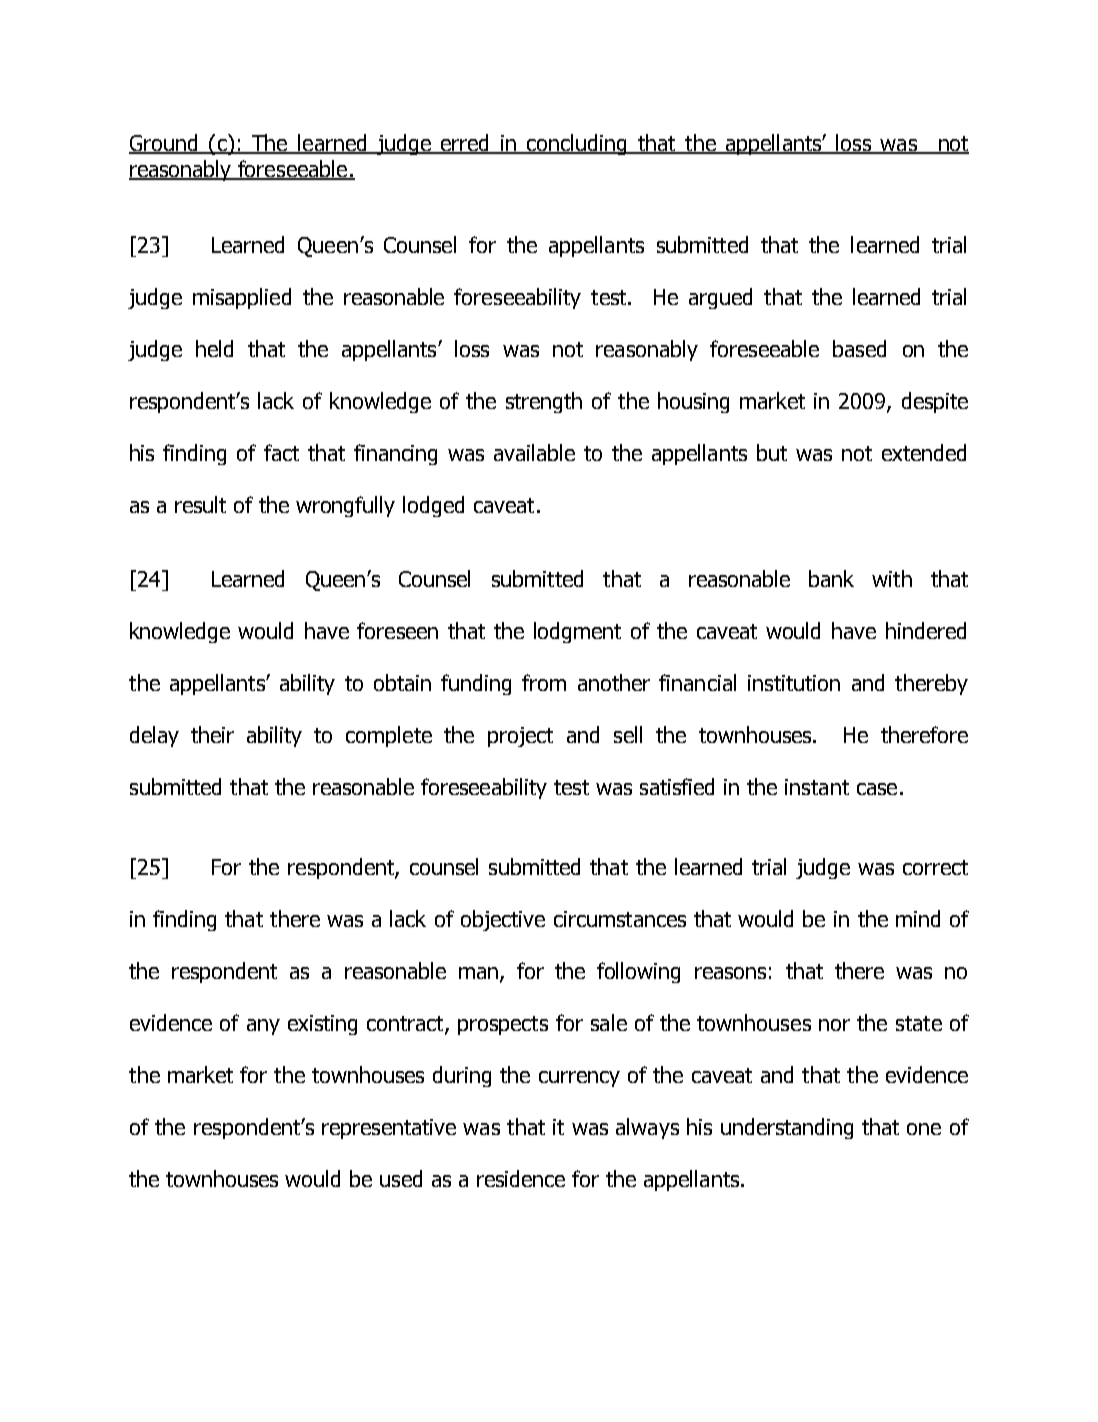 This image has height=1422, width=1098. What do you see at coordinates (389, 1129) in the image?
I see `representative` at bounding box center [389, 1129].
